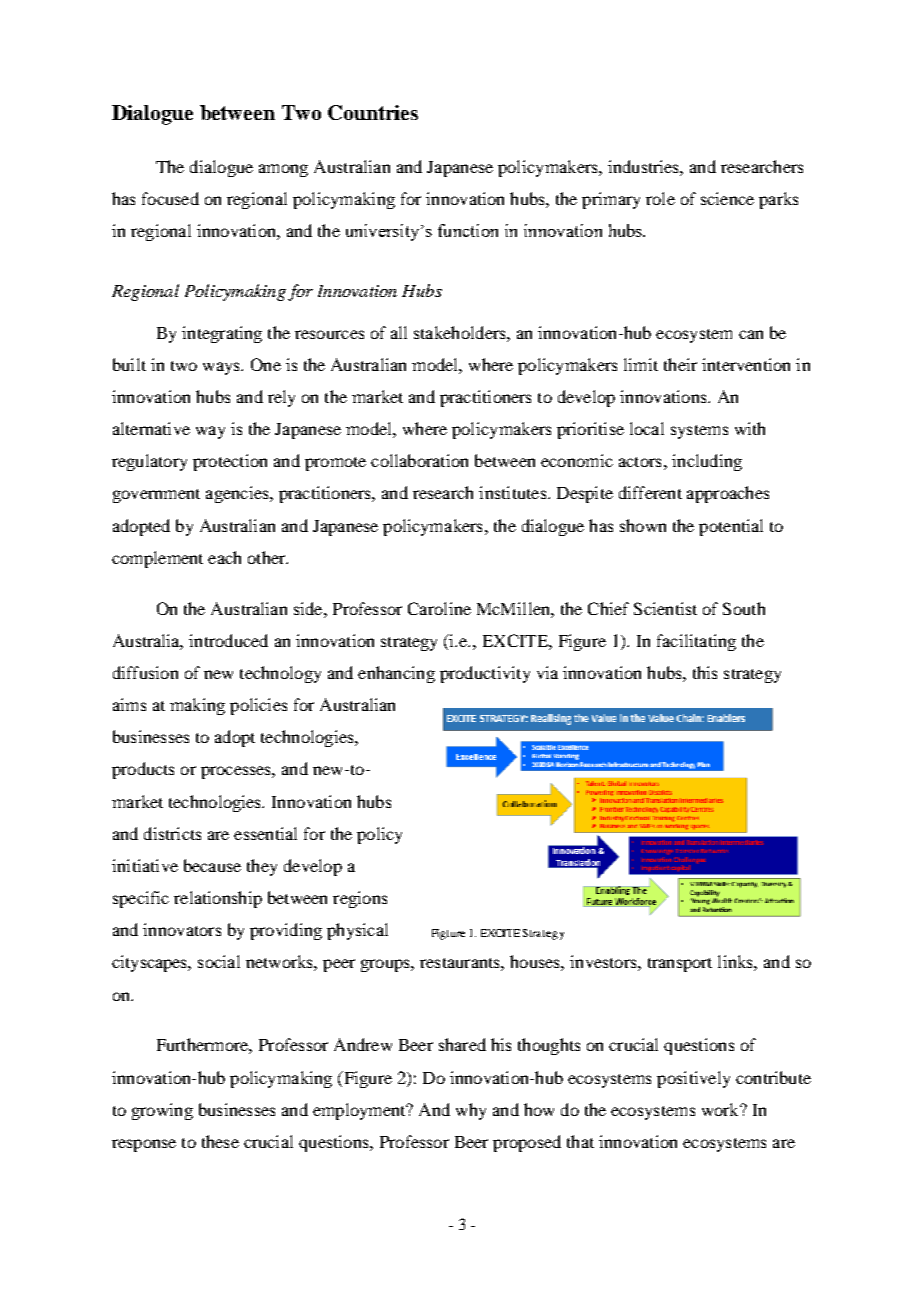  Describe the element at coordinates (727, 198) in the document. I see `science` at that location.
